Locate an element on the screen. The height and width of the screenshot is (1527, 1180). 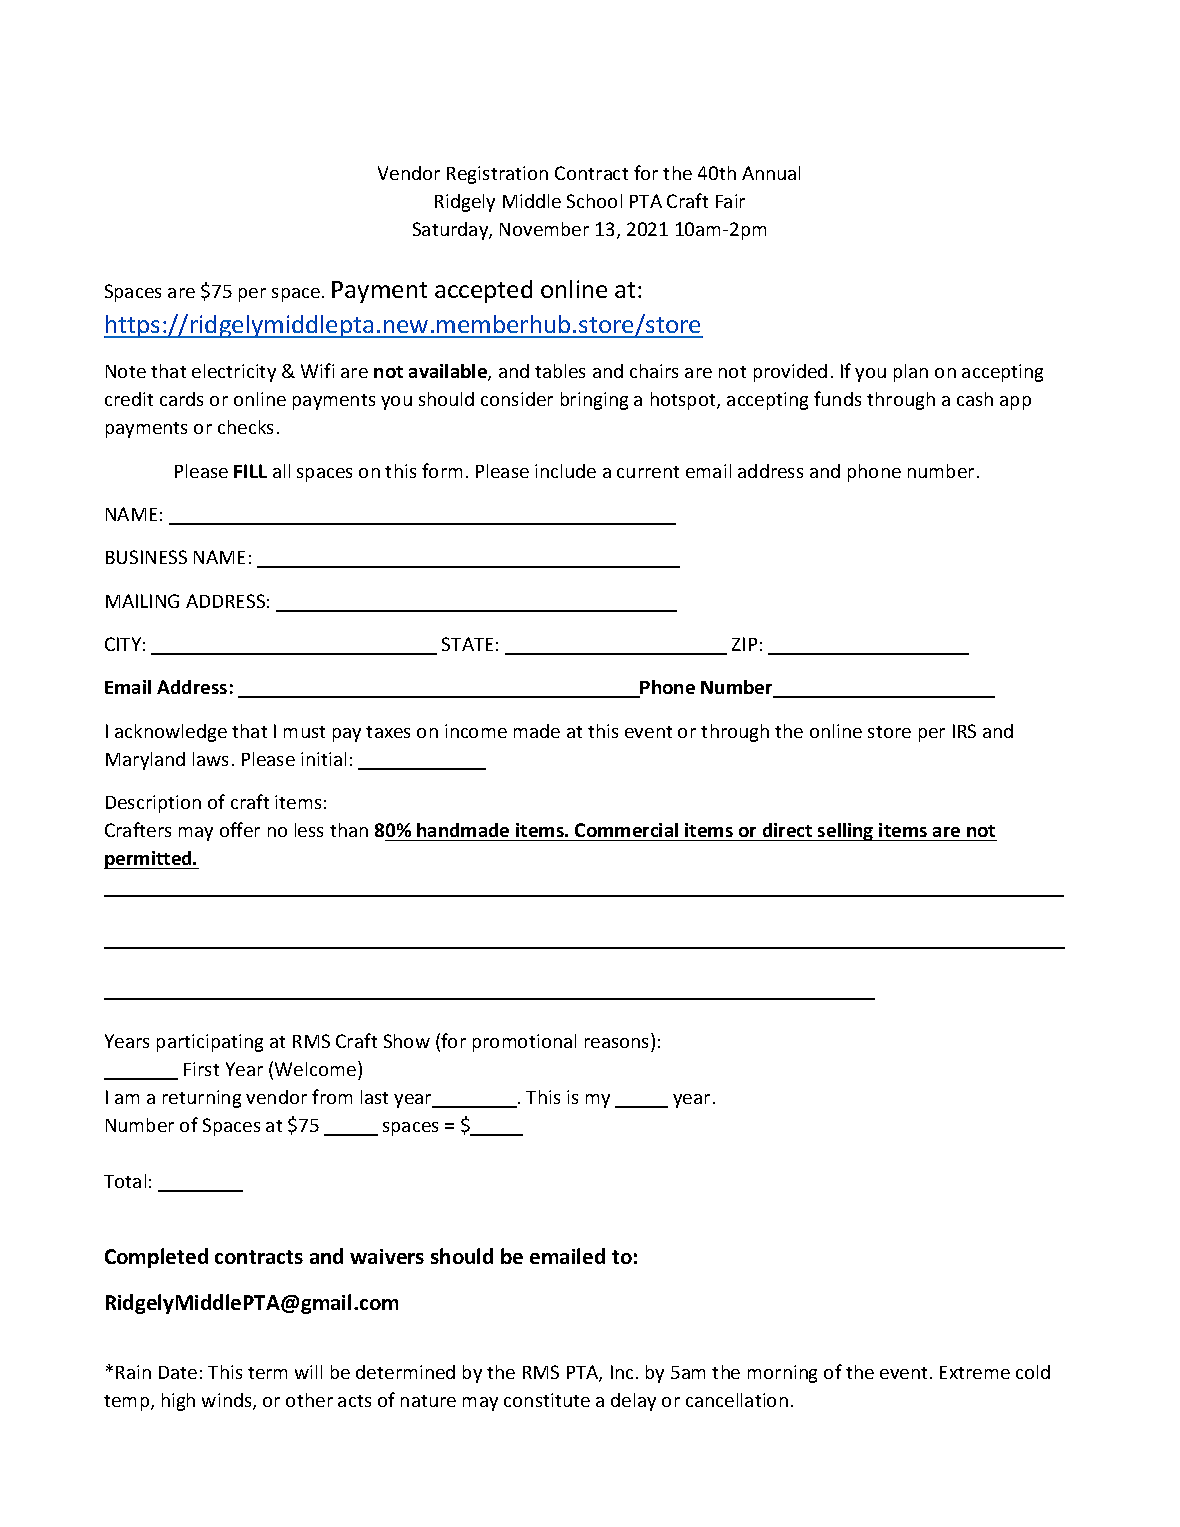
First is located at coordinates (201, 1069).
